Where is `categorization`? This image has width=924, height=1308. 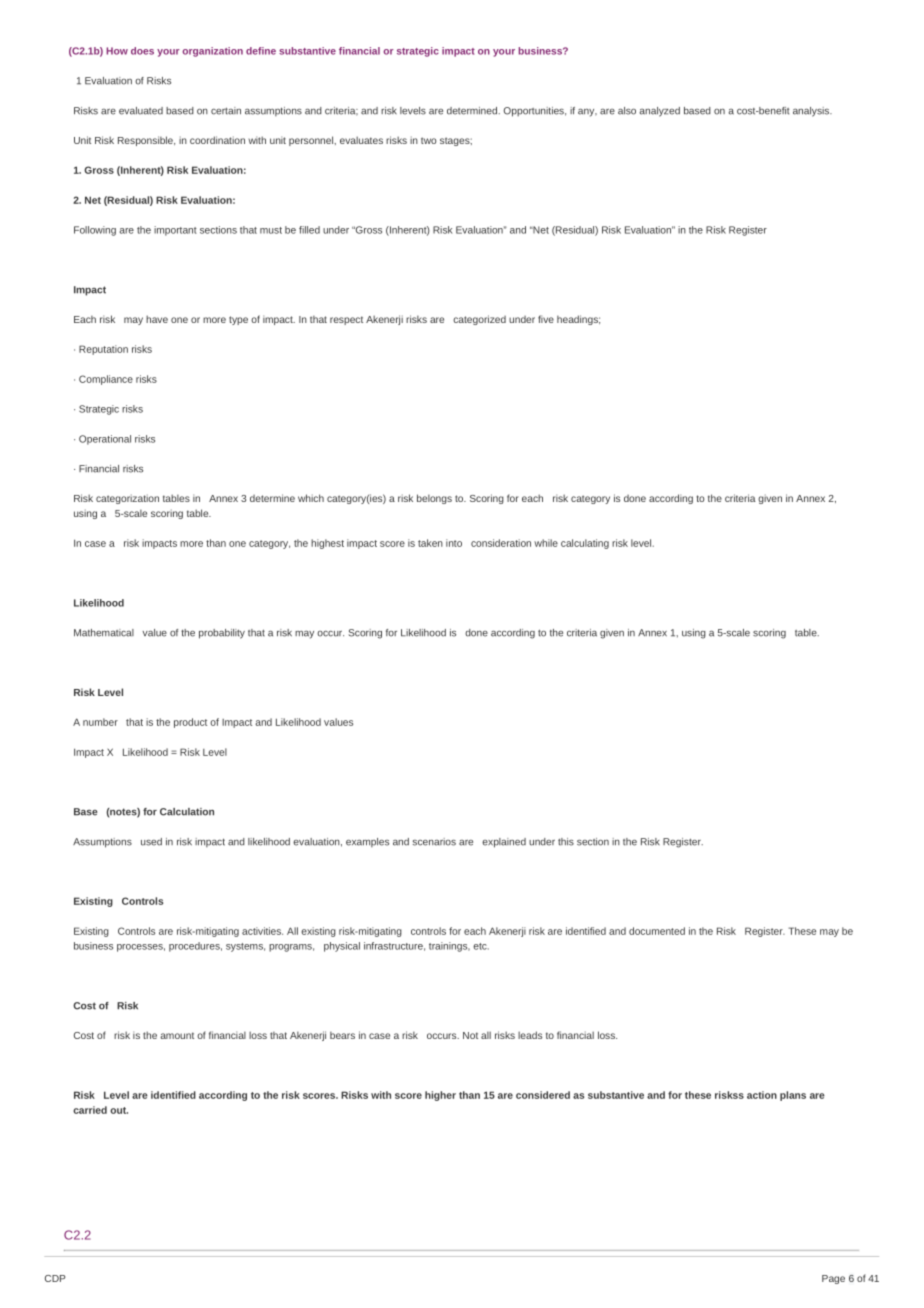
categorization is located at coordinates (127, 499).
